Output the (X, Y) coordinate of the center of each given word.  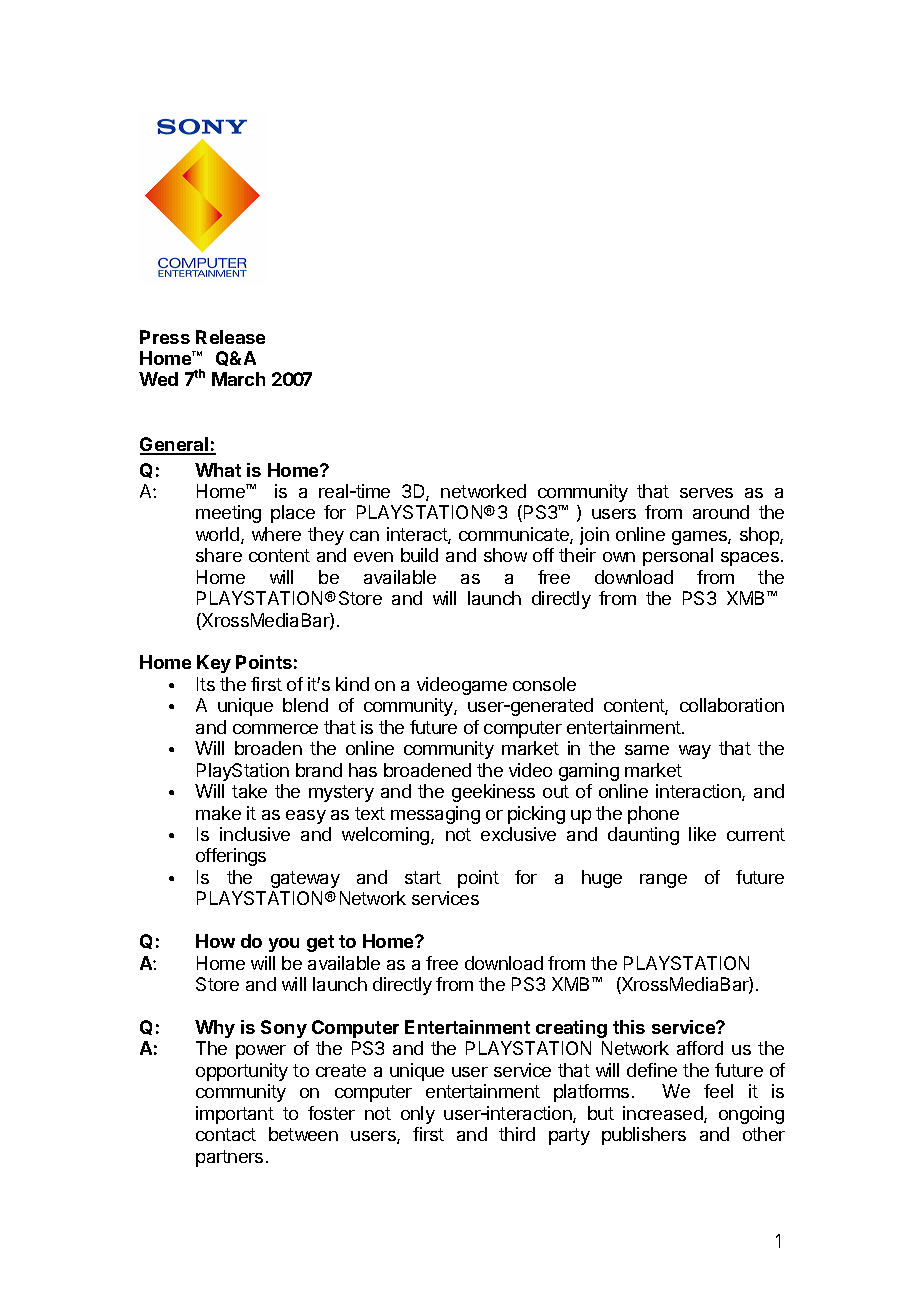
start (423, 877)
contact (226, 1134)
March (238, 379)
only (418, 1115)
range (663, 881)
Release (230, 337)
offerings (231, 857)
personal (678, 557)
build (419, 555)
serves (706, 493)
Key (214, 664)
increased (664, 1114)
